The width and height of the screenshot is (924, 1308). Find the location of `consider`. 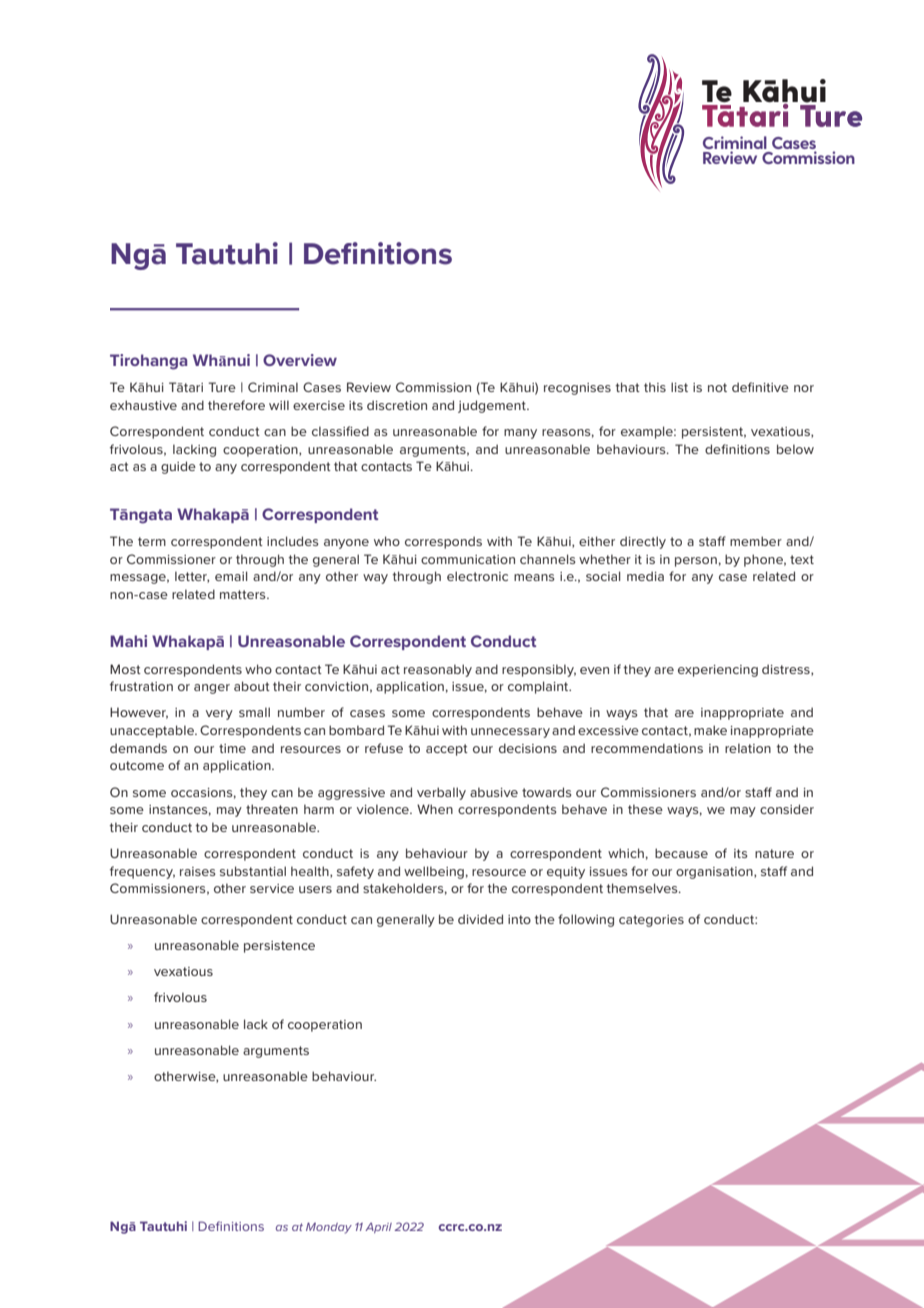

consider is located at coordinates (787, 809).
